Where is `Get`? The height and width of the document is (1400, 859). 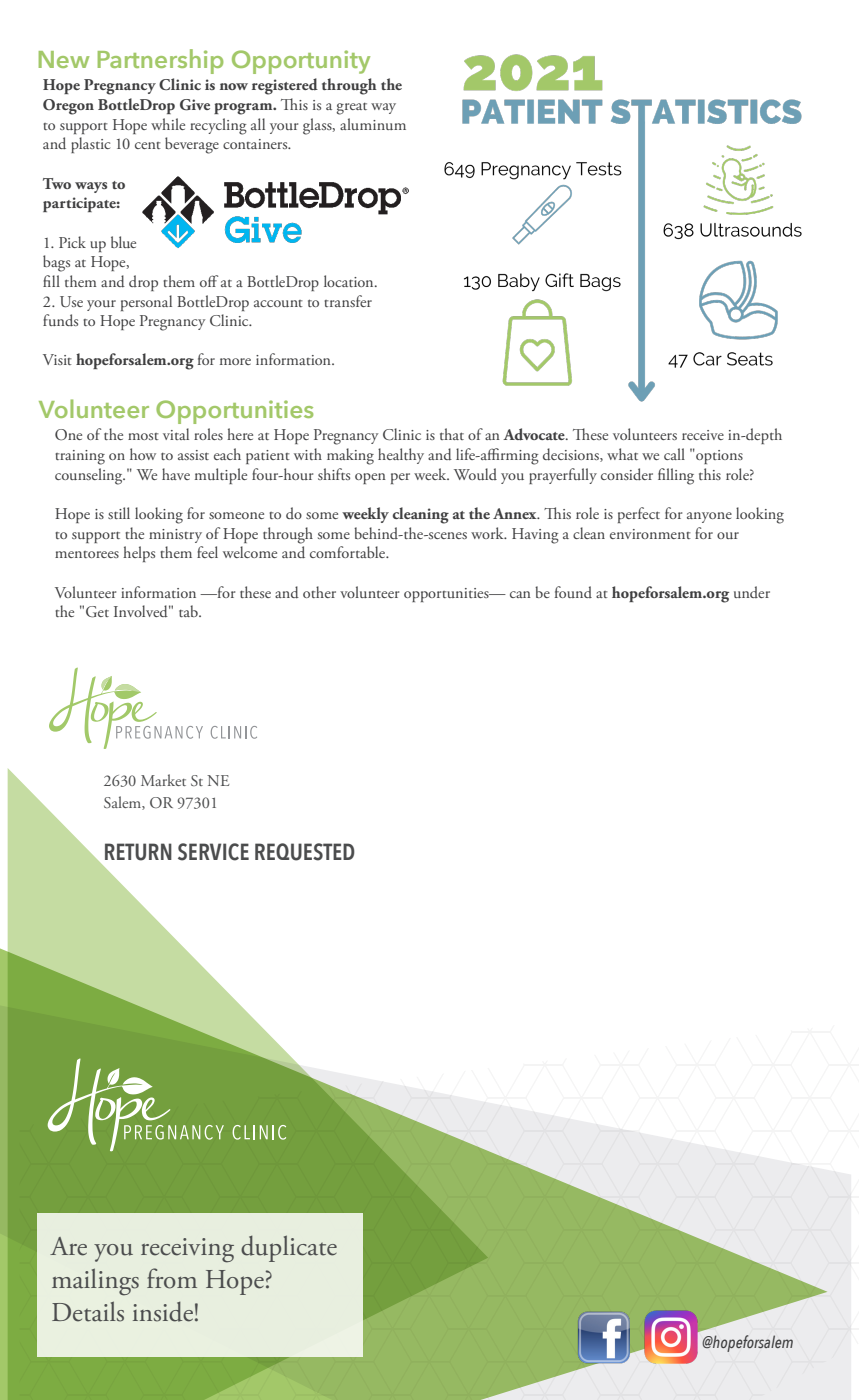 Get is located at coordinates (97, 612).
